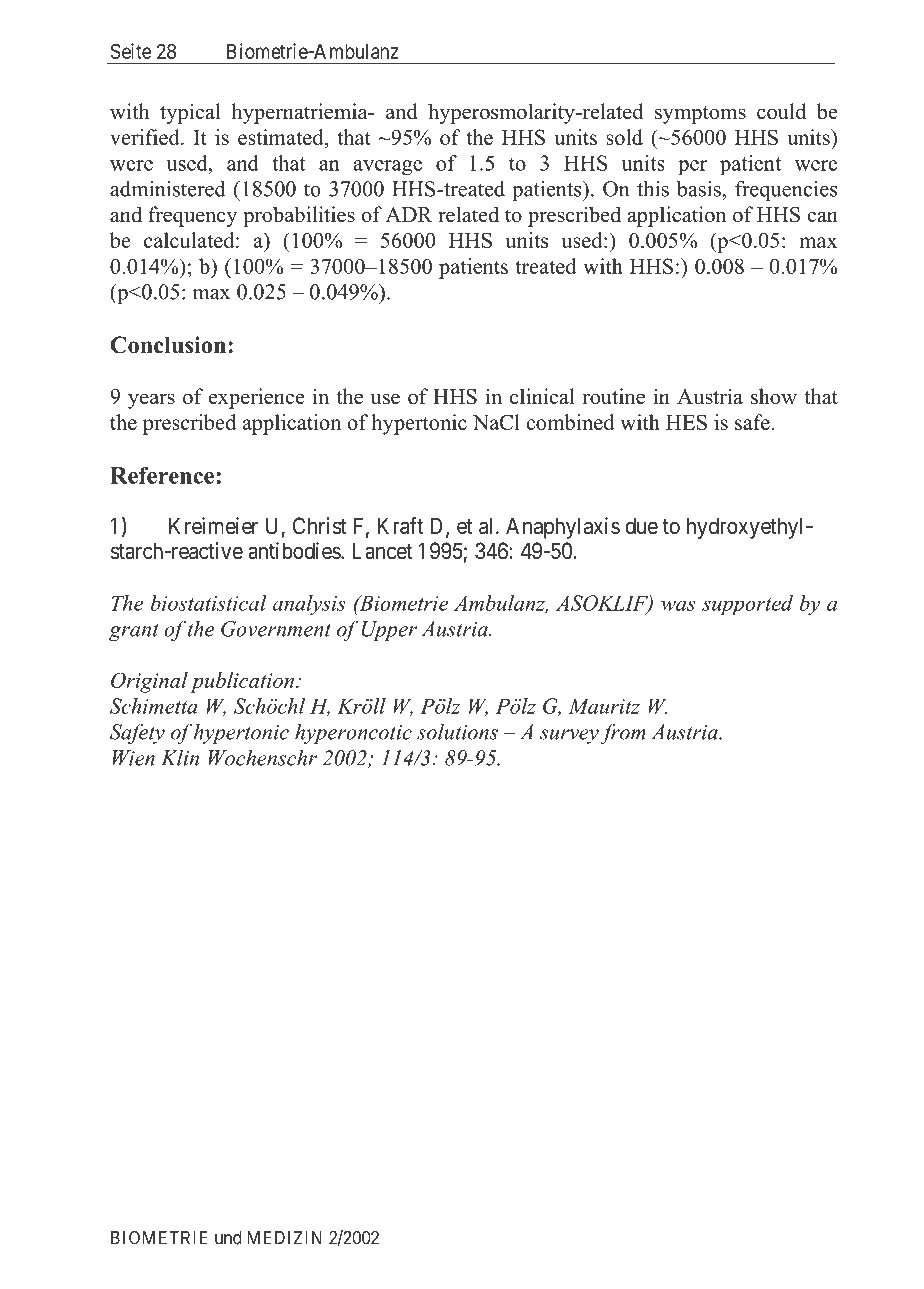  Describe the element at coordinates (190, 113) in the image. I see `typical` at that location.
